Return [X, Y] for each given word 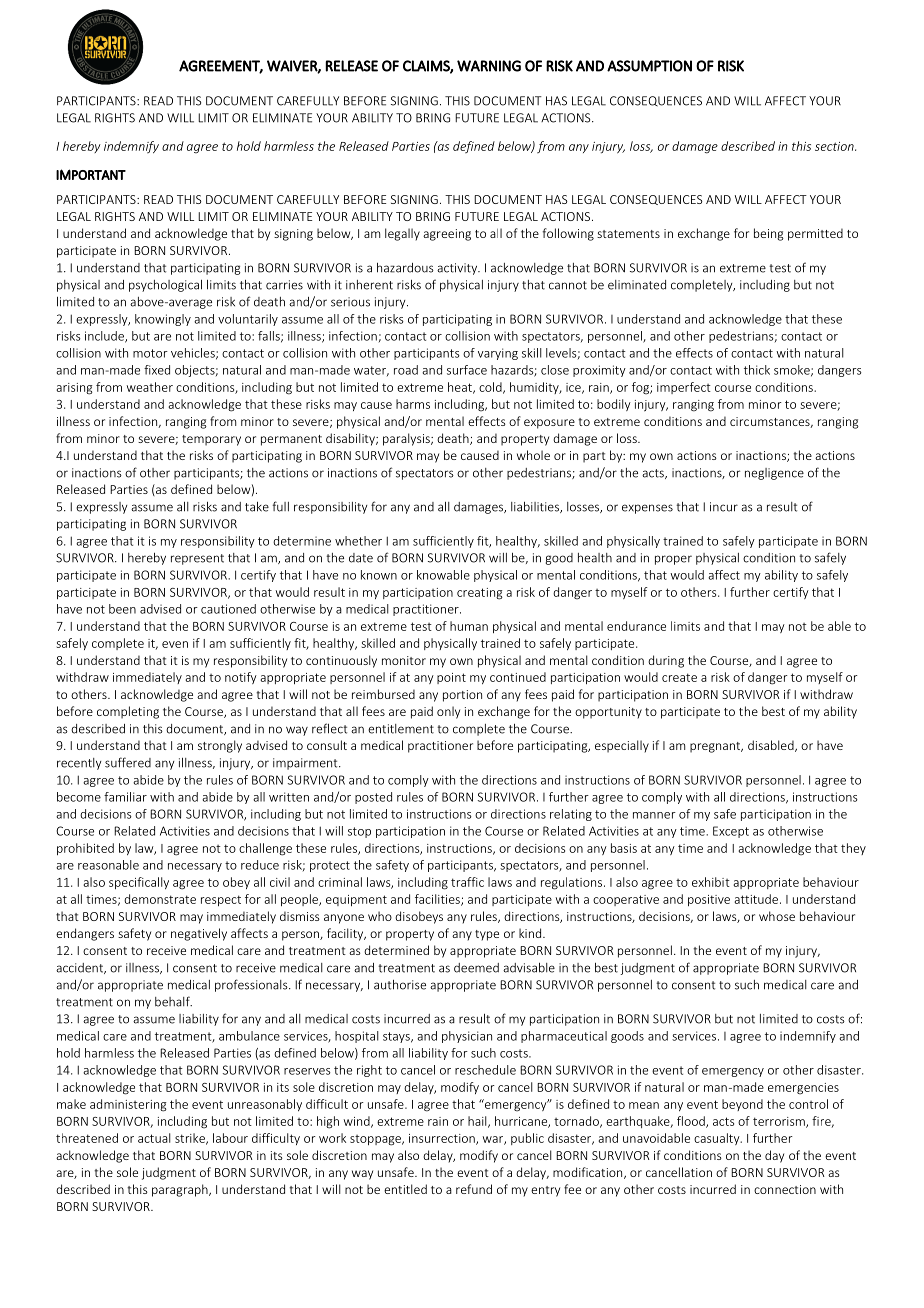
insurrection [443, 1139]
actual [154, 1138]
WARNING [489, 66]
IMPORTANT [91, 174]
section [835, 146]
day [774, 1156]
